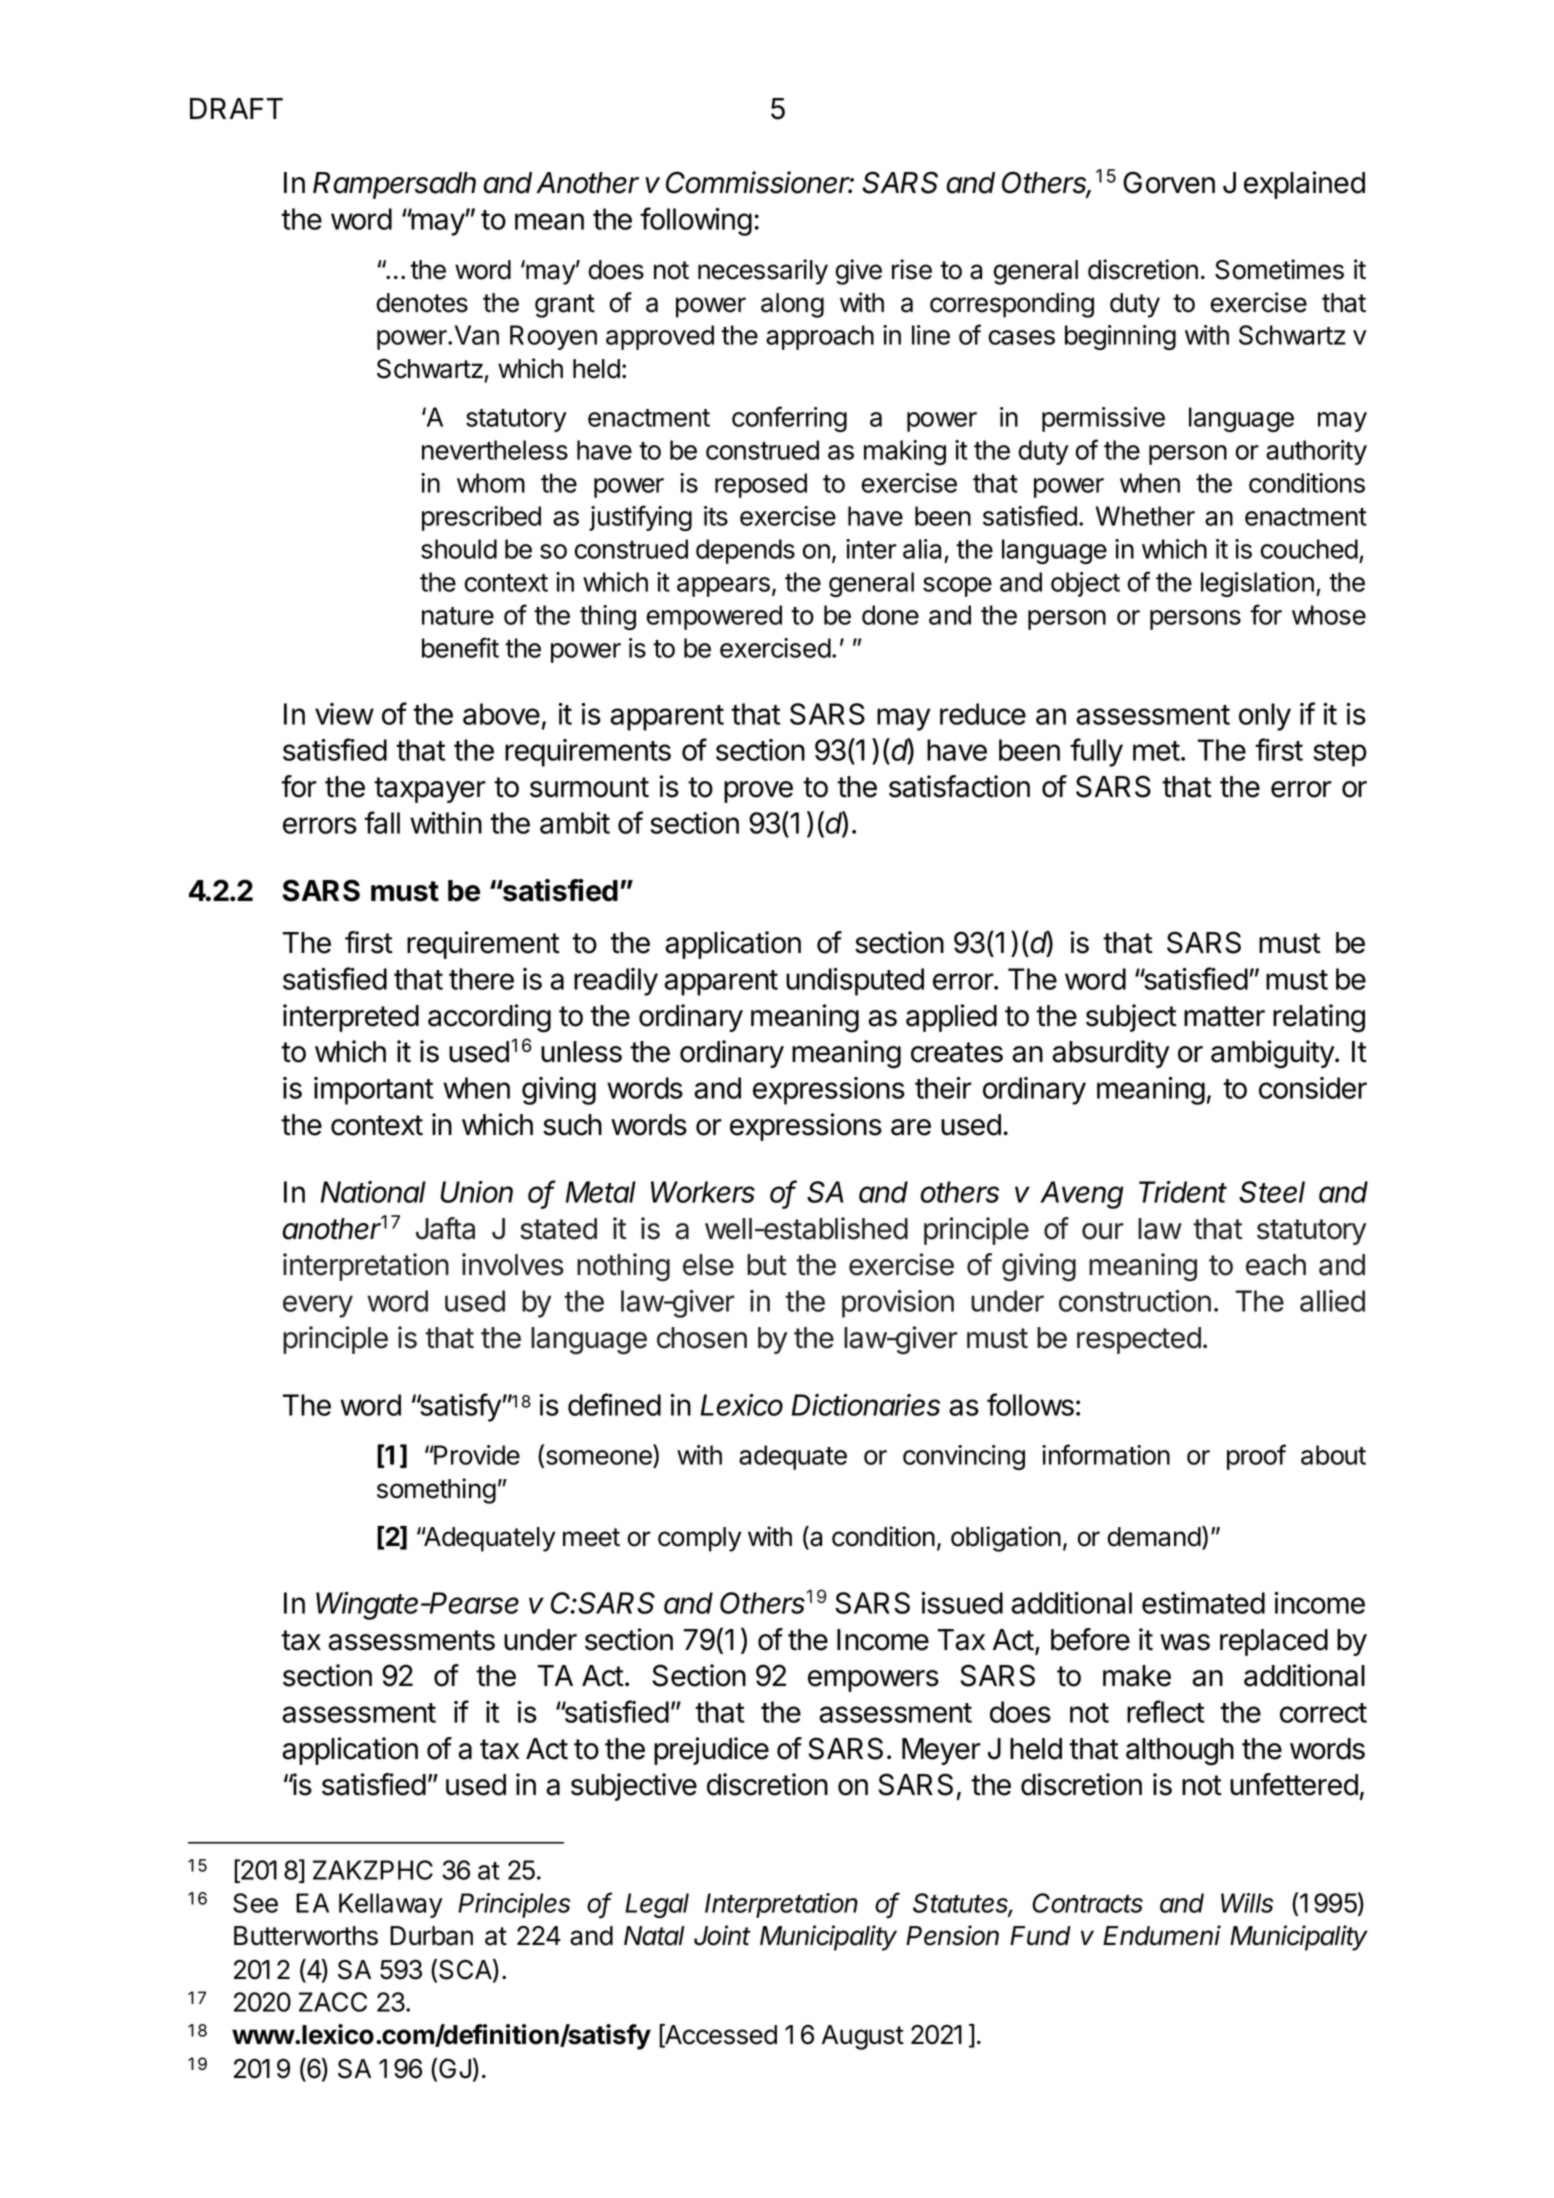  Describe the element at coordinates (1304, 185) in the image. I see `explained` at that location.
